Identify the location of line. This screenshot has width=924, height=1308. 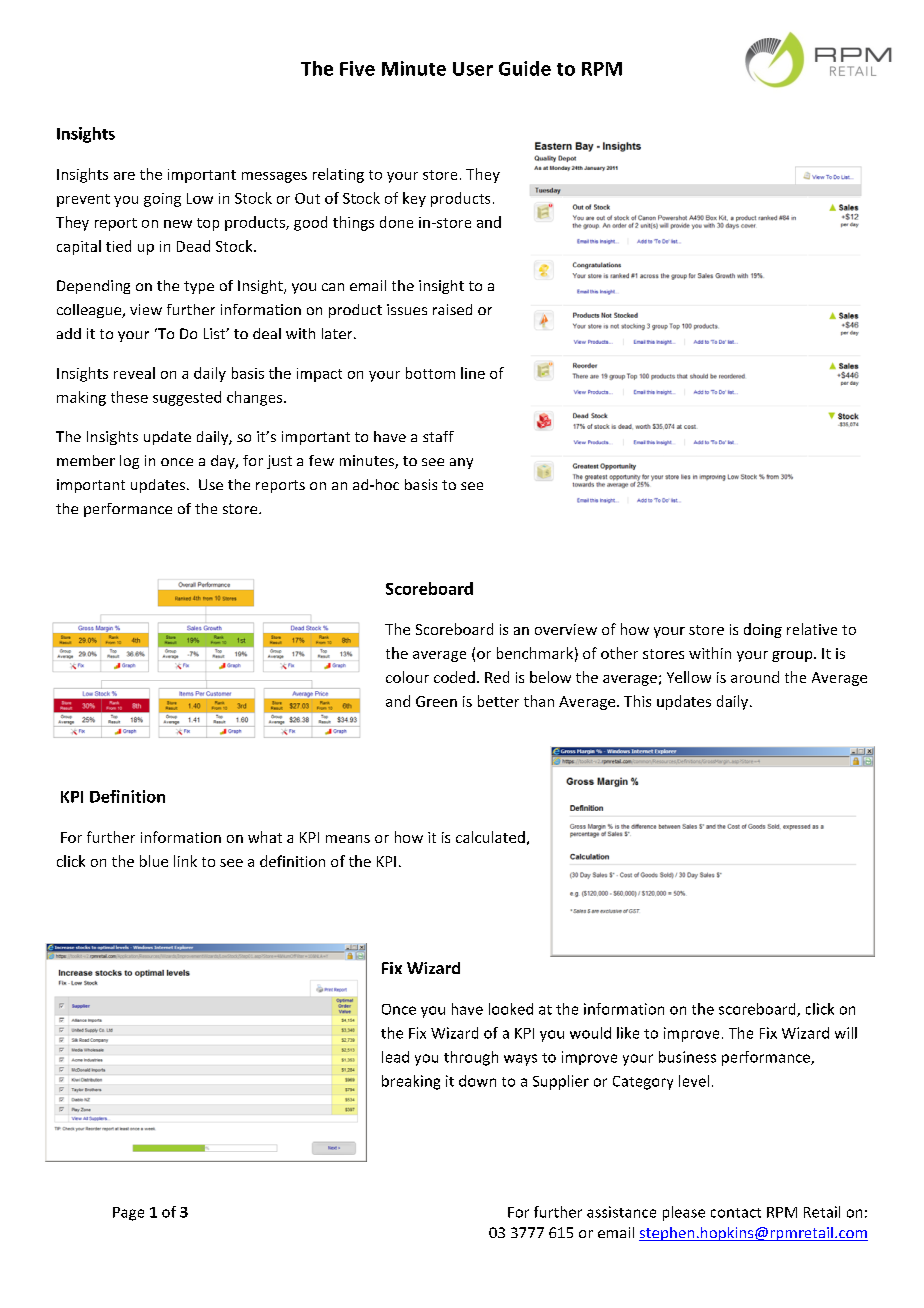
(473, 373).
